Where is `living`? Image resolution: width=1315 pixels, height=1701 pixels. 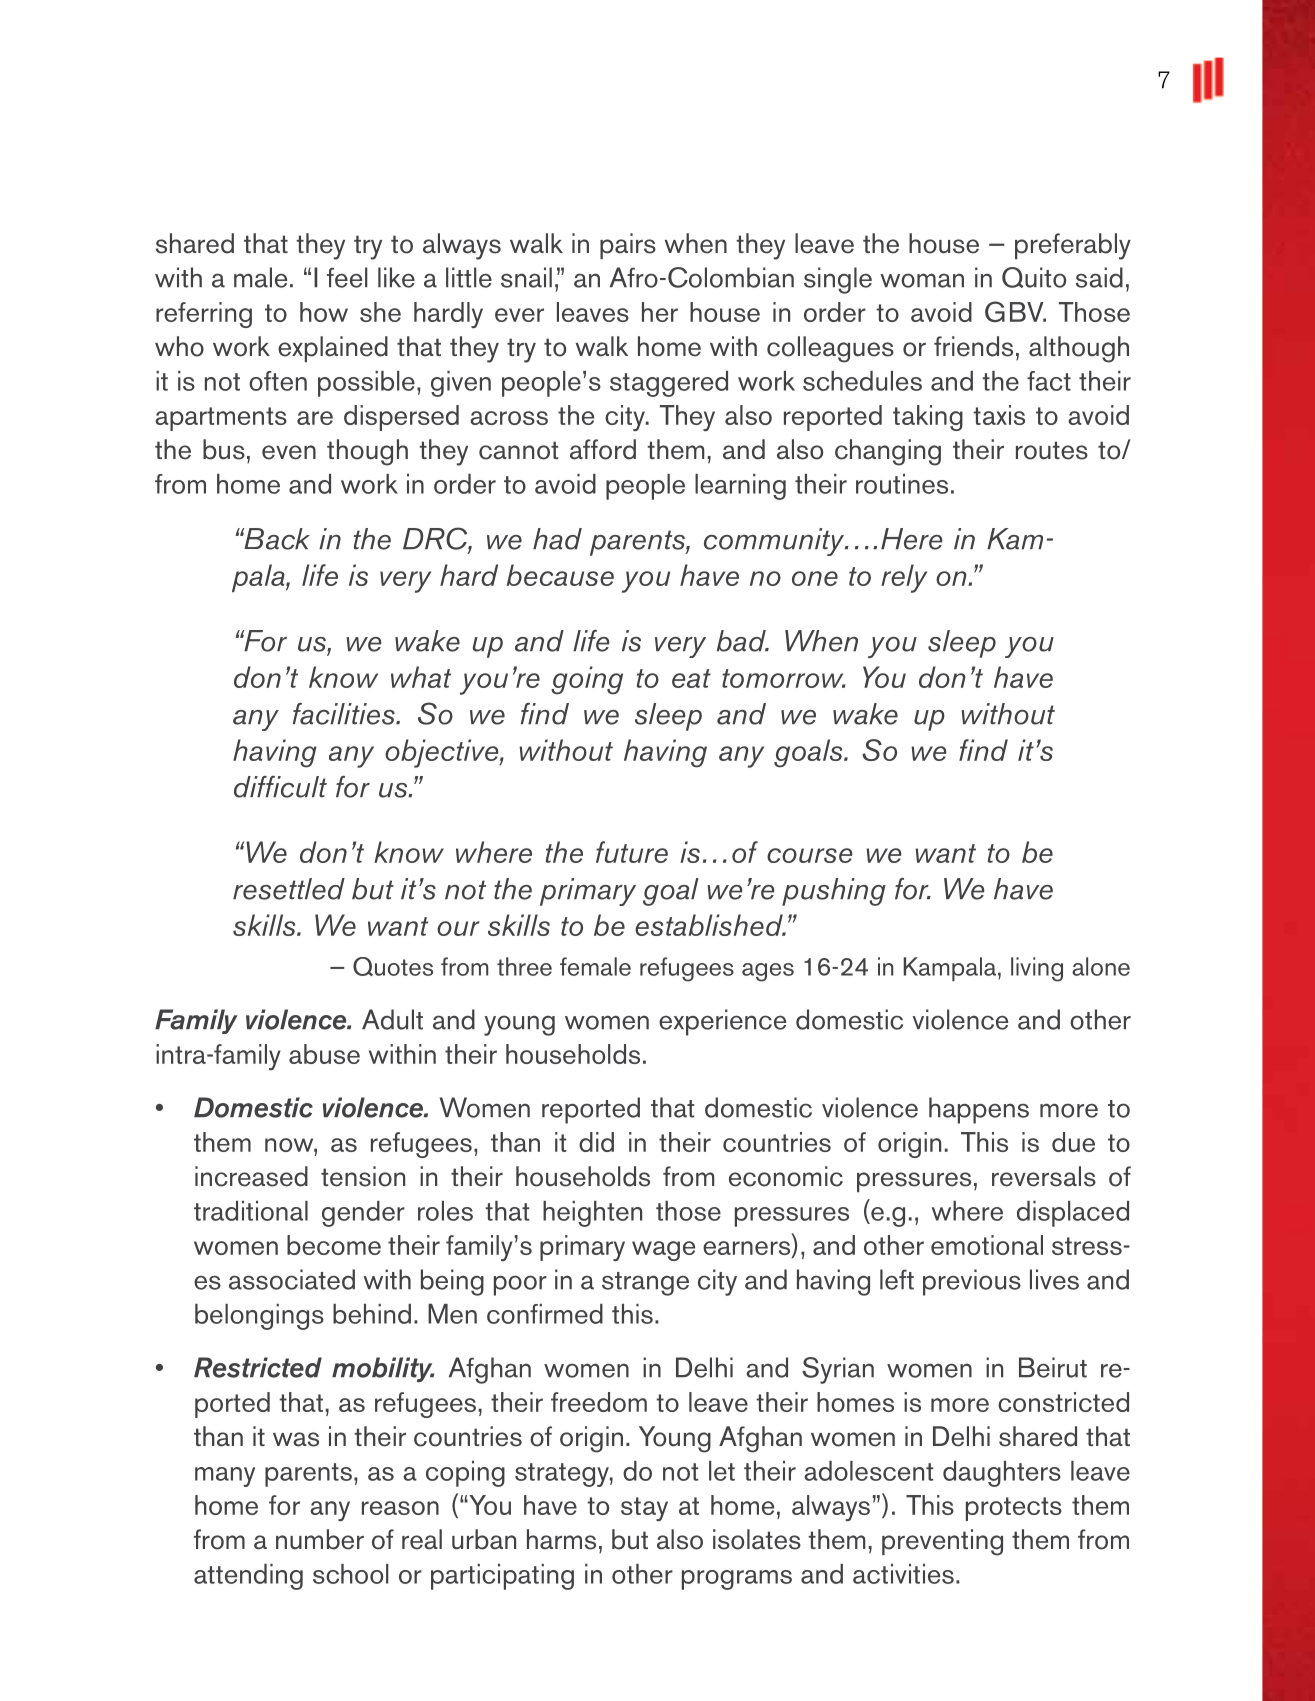 living is located at coordinates (1037, 969).
